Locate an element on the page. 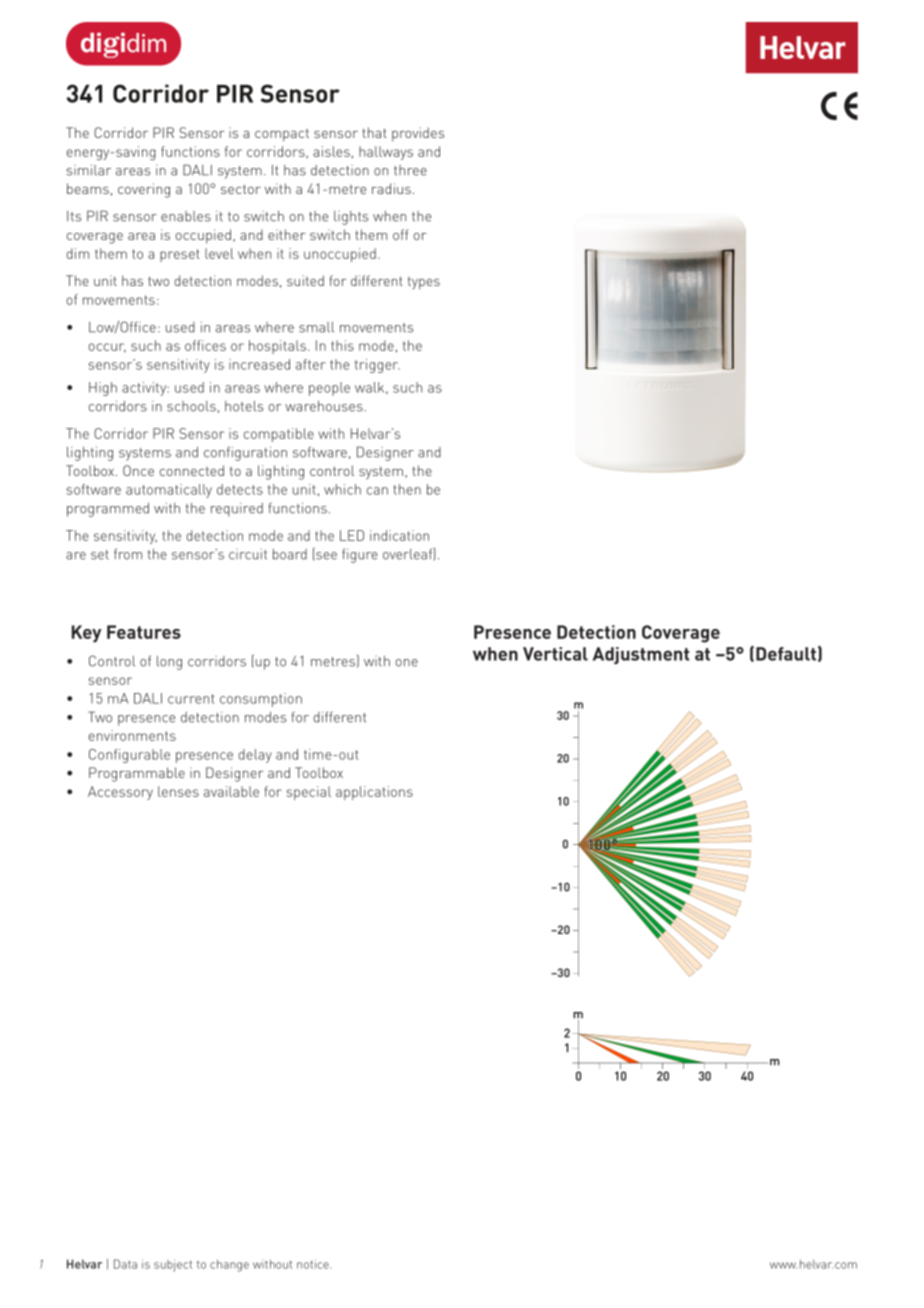 Image resolution: width=924 pixels, height=1308 pixels. indication is located at coordinates (399, 535).
